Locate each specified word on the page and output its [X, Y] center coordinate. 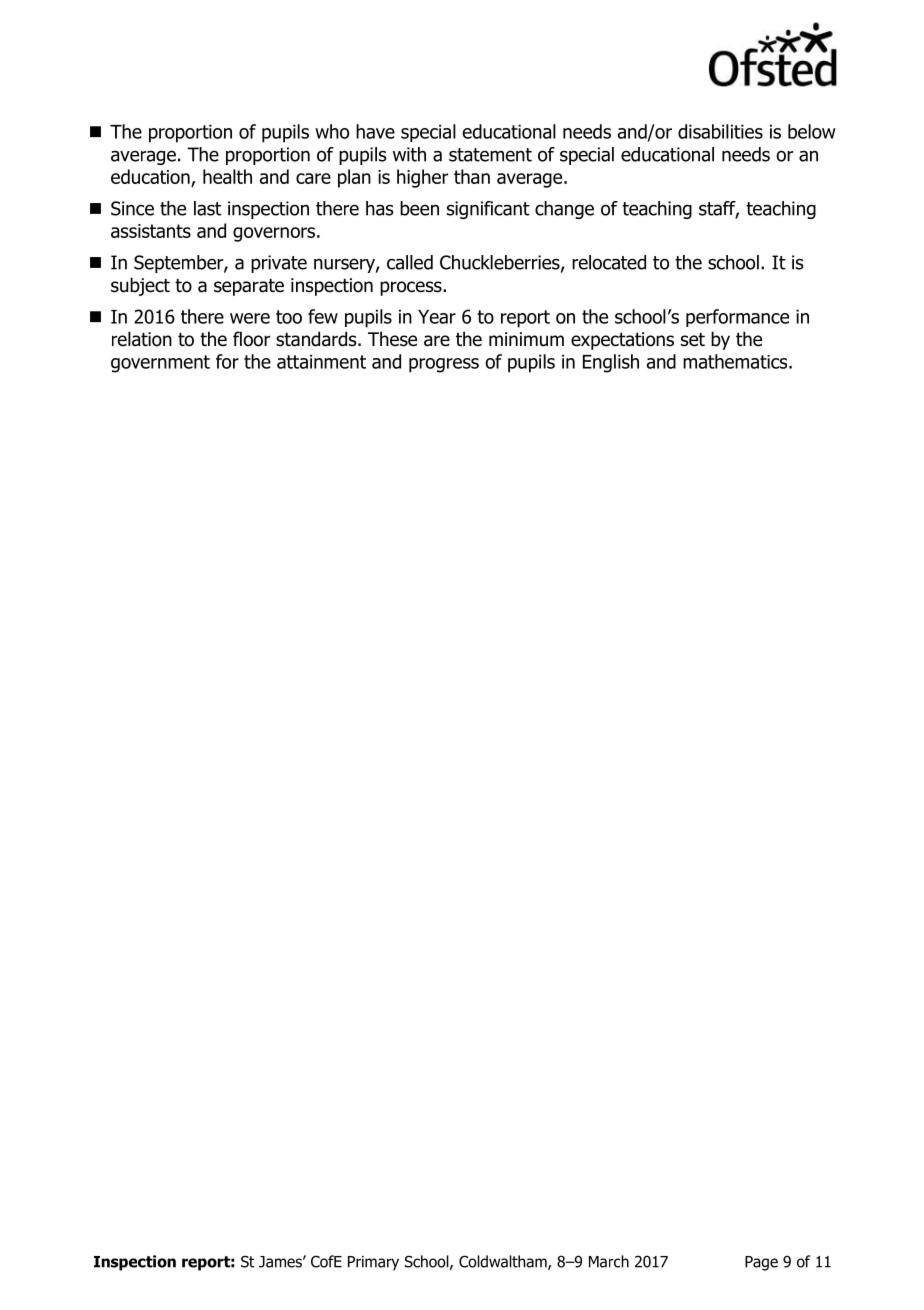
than [472, 176]
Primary [373, 1263]
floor [251, 339]
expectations [622, 341]
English [611, 363]
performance [737, 318]
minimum [526, 339]
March [609, 1261]
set [693, 340]
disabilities [720, 131]
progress [444, 365]
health [227, 176]
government [160, 364]
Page [761, 1263]
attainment [321, 361]
